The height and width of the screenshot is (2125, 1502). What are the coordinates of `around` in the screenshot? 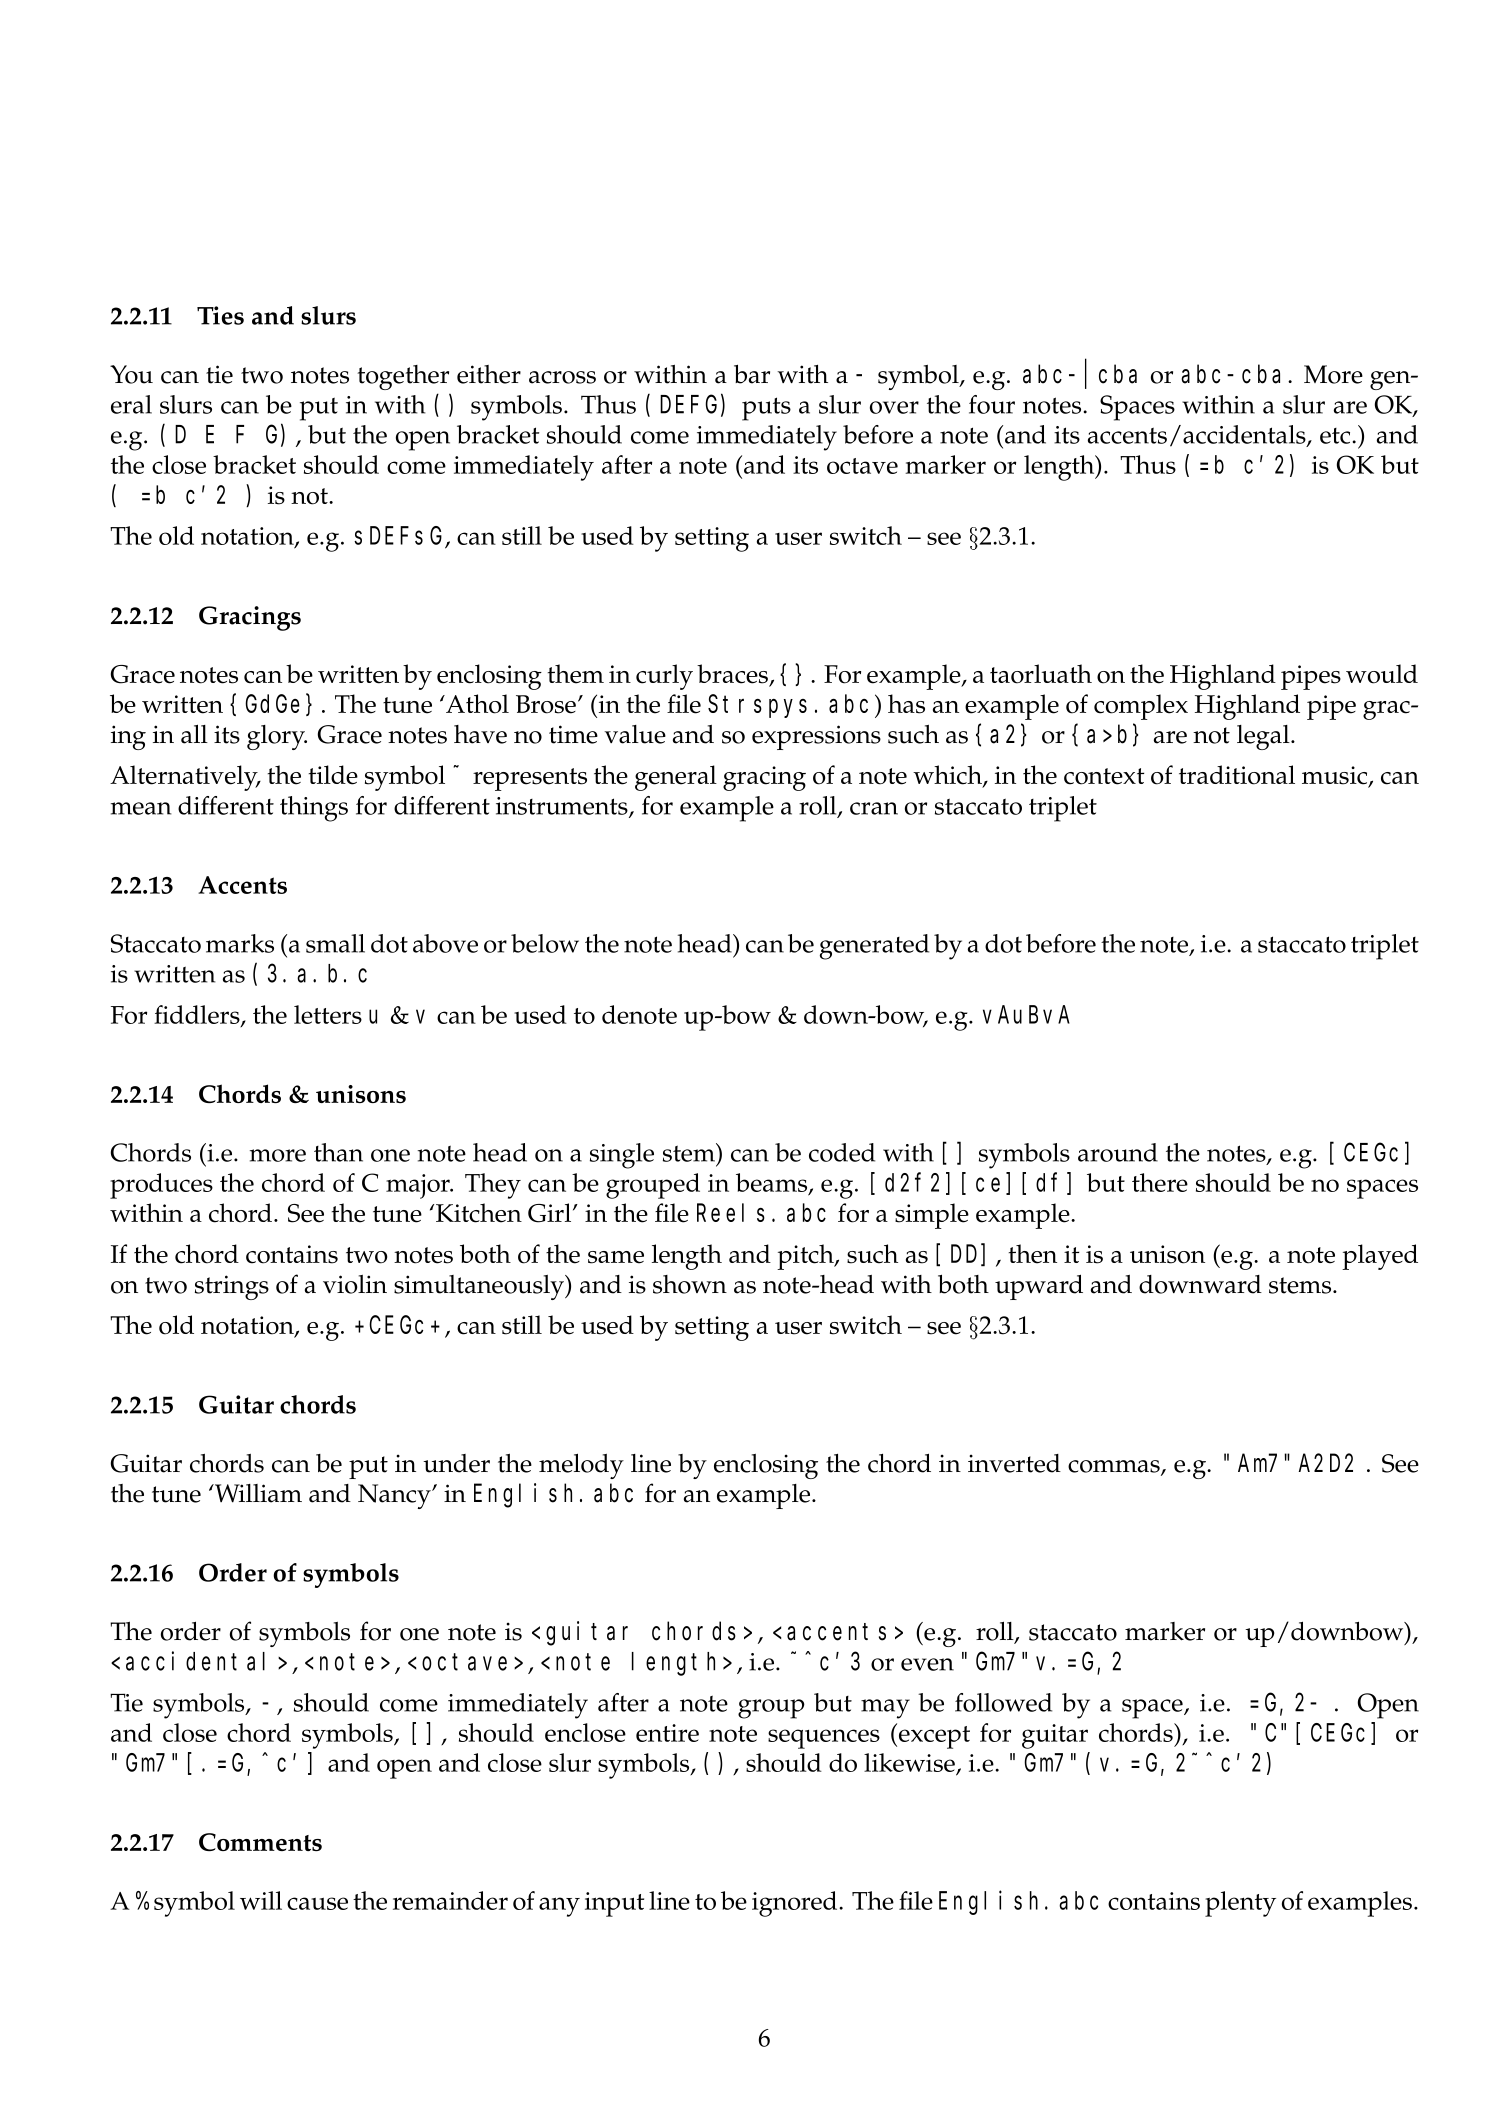 It's located at (1118, 1152).
